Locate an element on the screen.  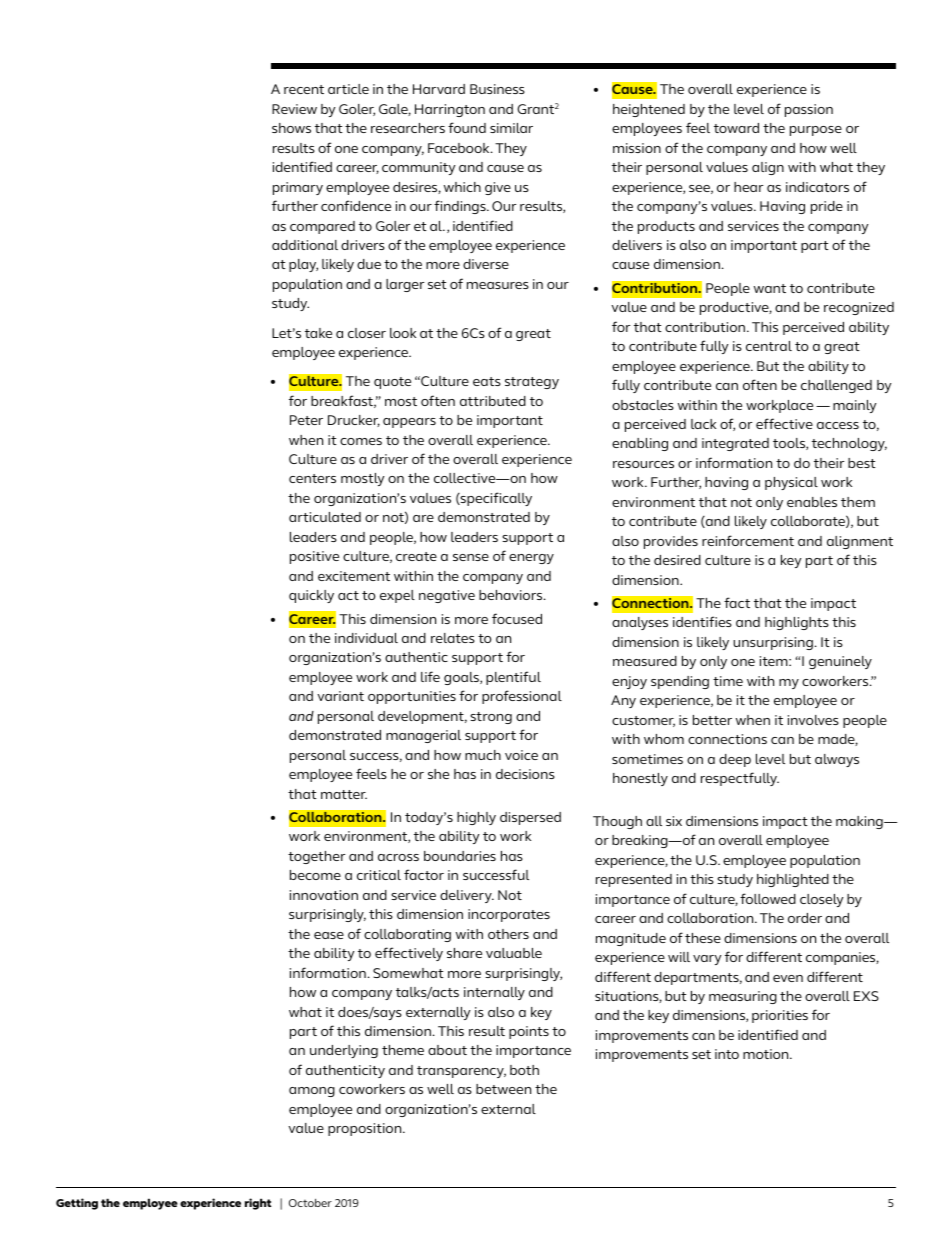
right is located at coordinates (258, 1204).
